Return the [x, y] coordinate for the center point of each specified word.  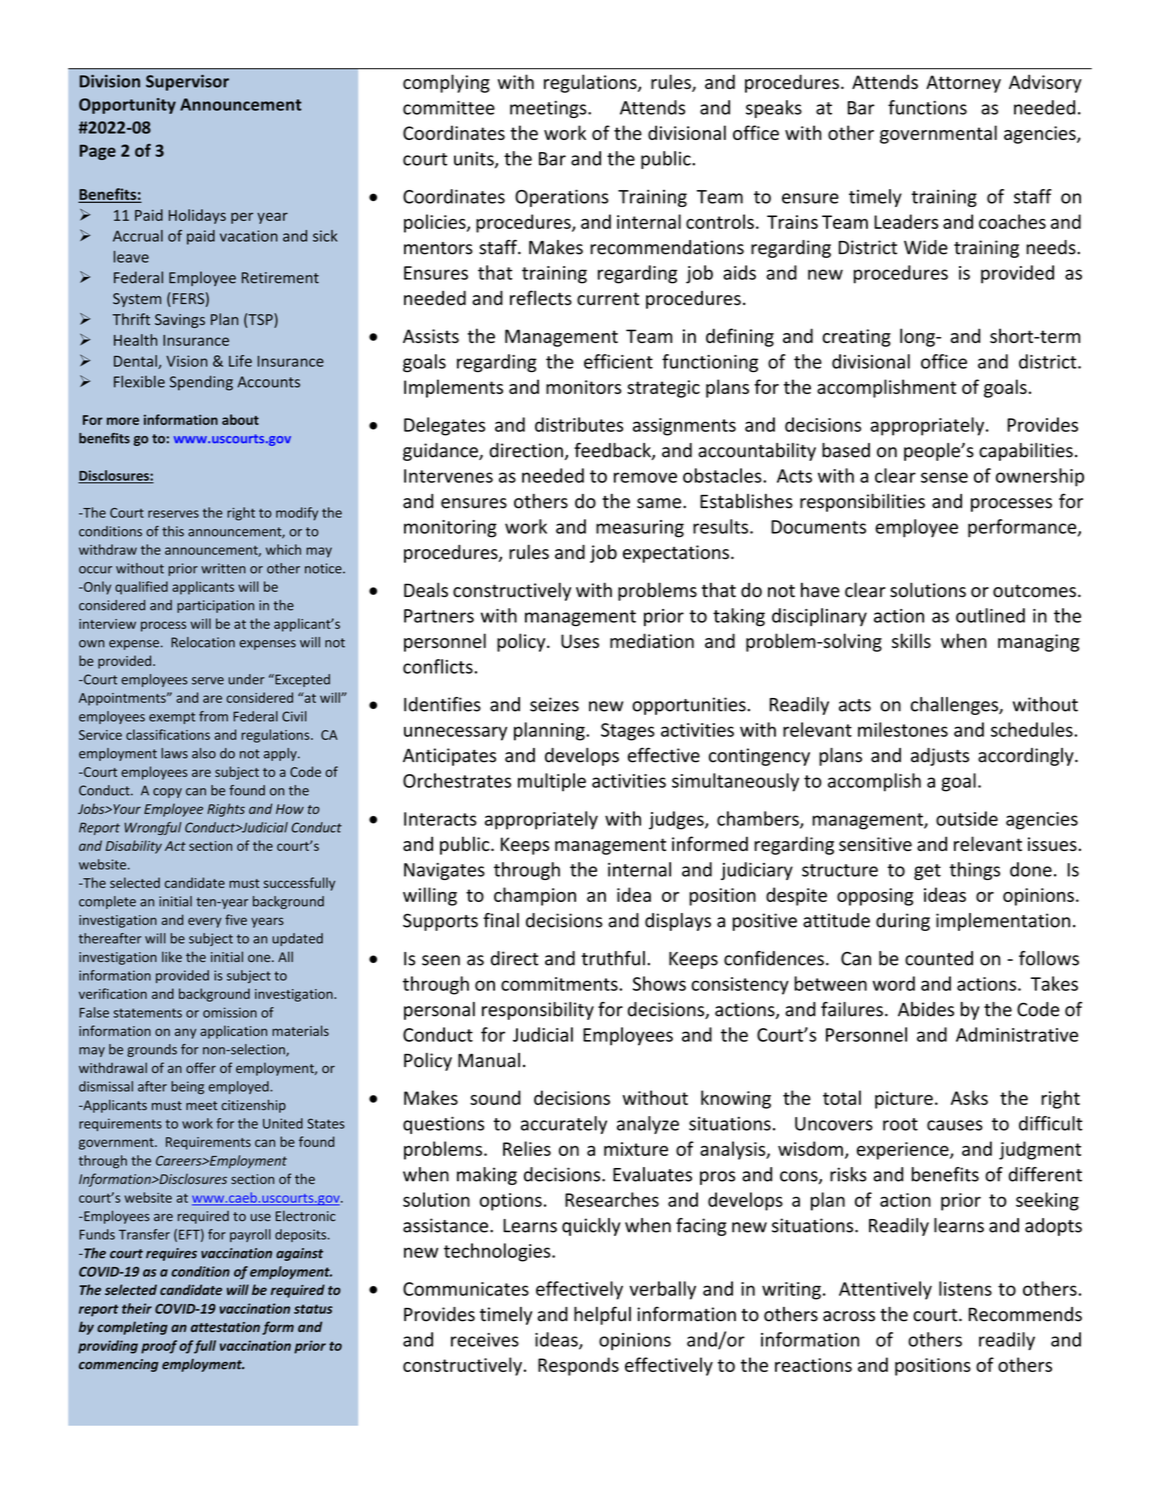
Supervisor [187, 83]
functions [927, 107]
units [475, 159]
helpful [602, 1315]
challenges [955, 706]
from [213, 716]
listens [965, 1288]
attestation [225, 1327]
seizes [554, 704]
